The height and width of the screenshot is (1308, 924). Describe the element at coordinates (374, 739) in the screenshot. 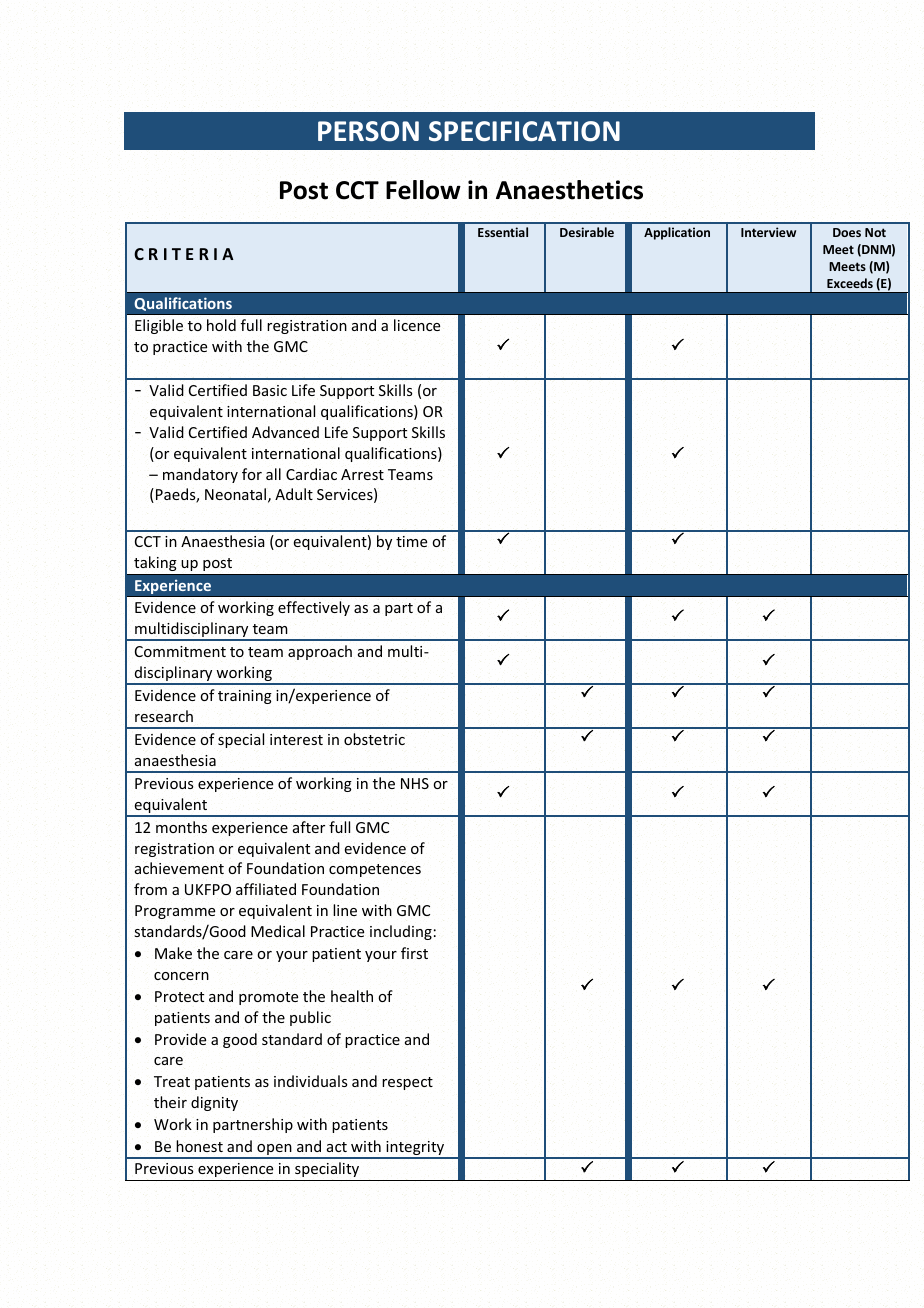

I see `obstetric` at that location.
